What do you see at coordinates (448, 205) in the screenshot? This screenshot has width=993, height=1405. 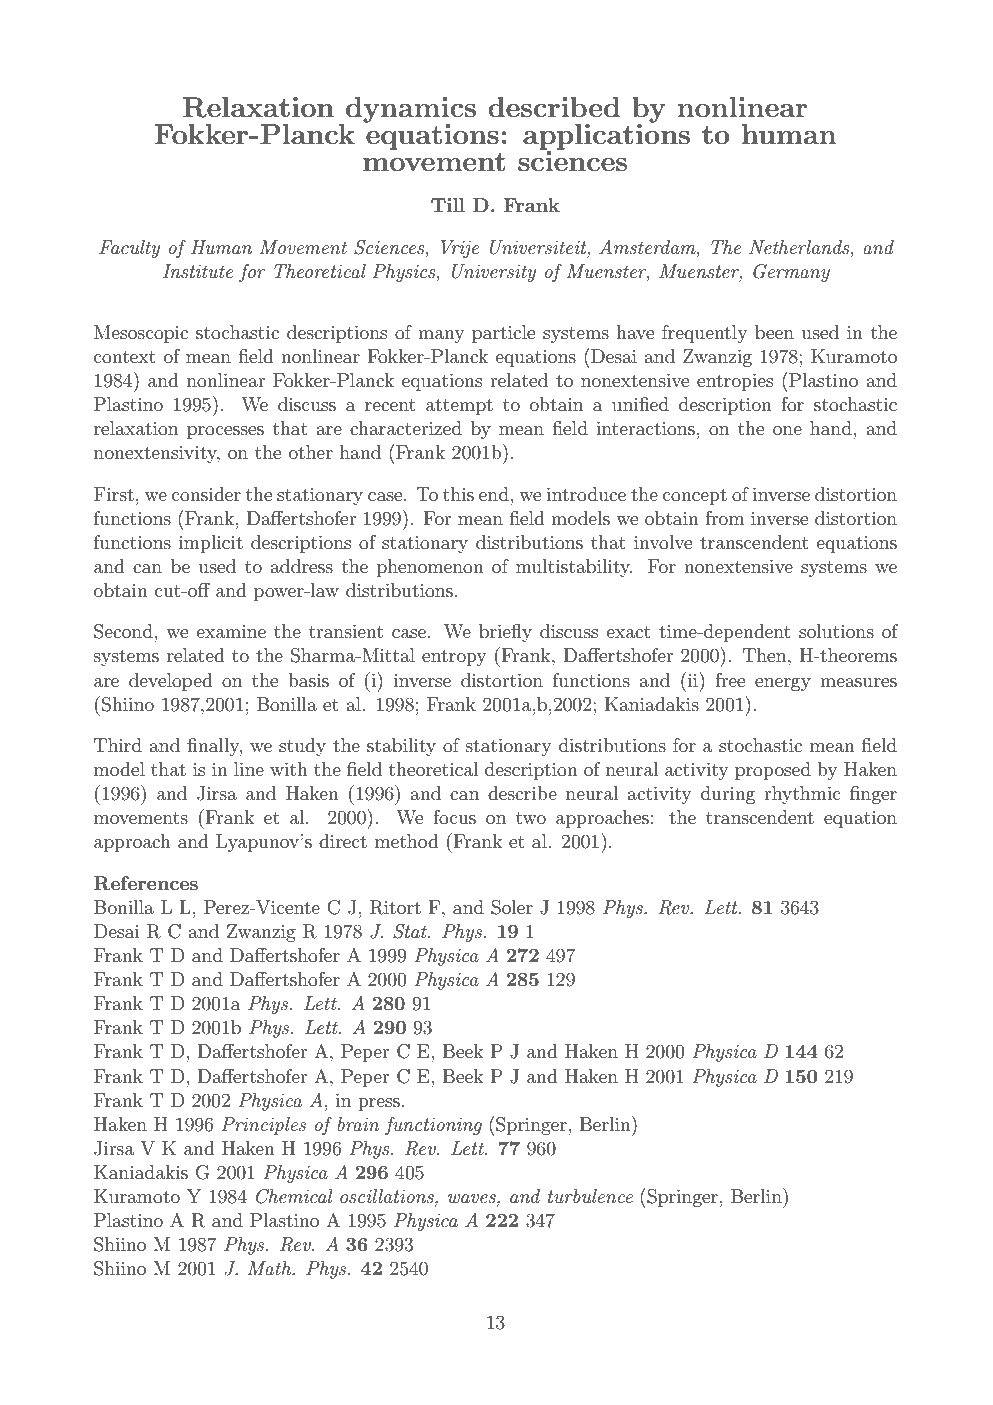 I see `Till` at bounding box center [448, 205].
